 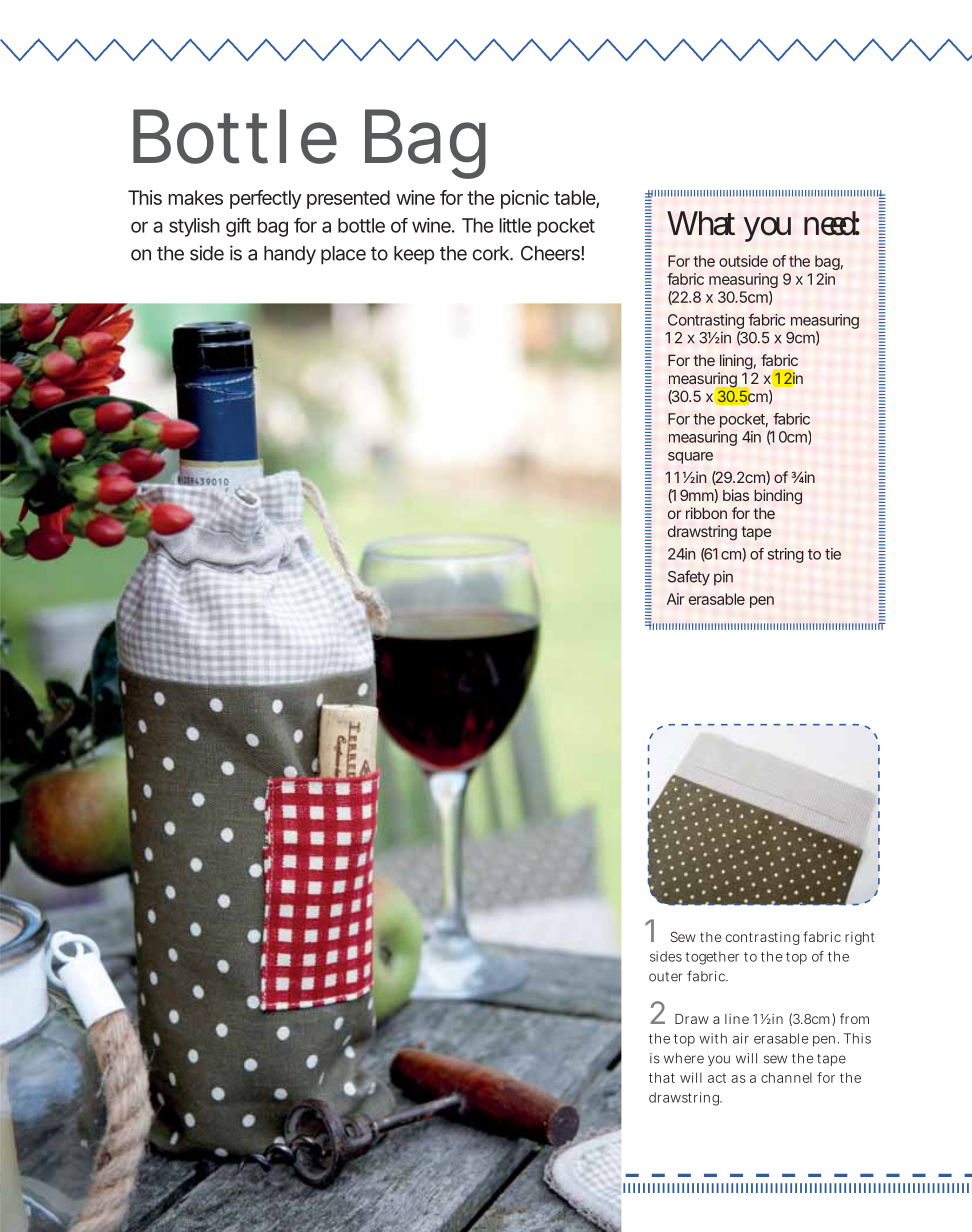 What do you see at coordinates (238, 227) in the page?
I see `gift` at bounding box center [238, 227].
